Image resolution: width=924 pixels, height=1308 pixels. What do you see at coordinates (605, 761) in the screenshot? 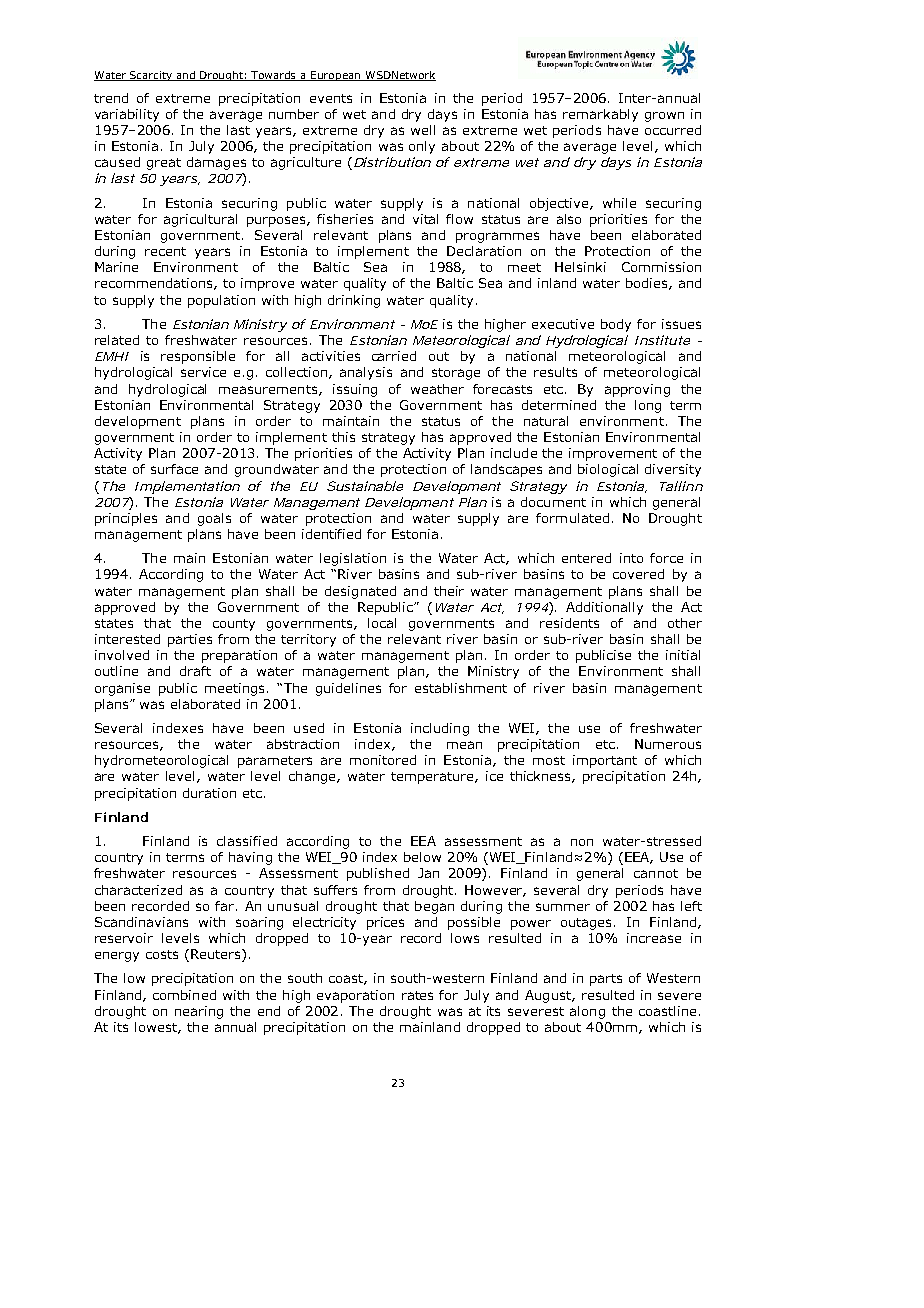
I see `important` at bounding box center [605, 761].
